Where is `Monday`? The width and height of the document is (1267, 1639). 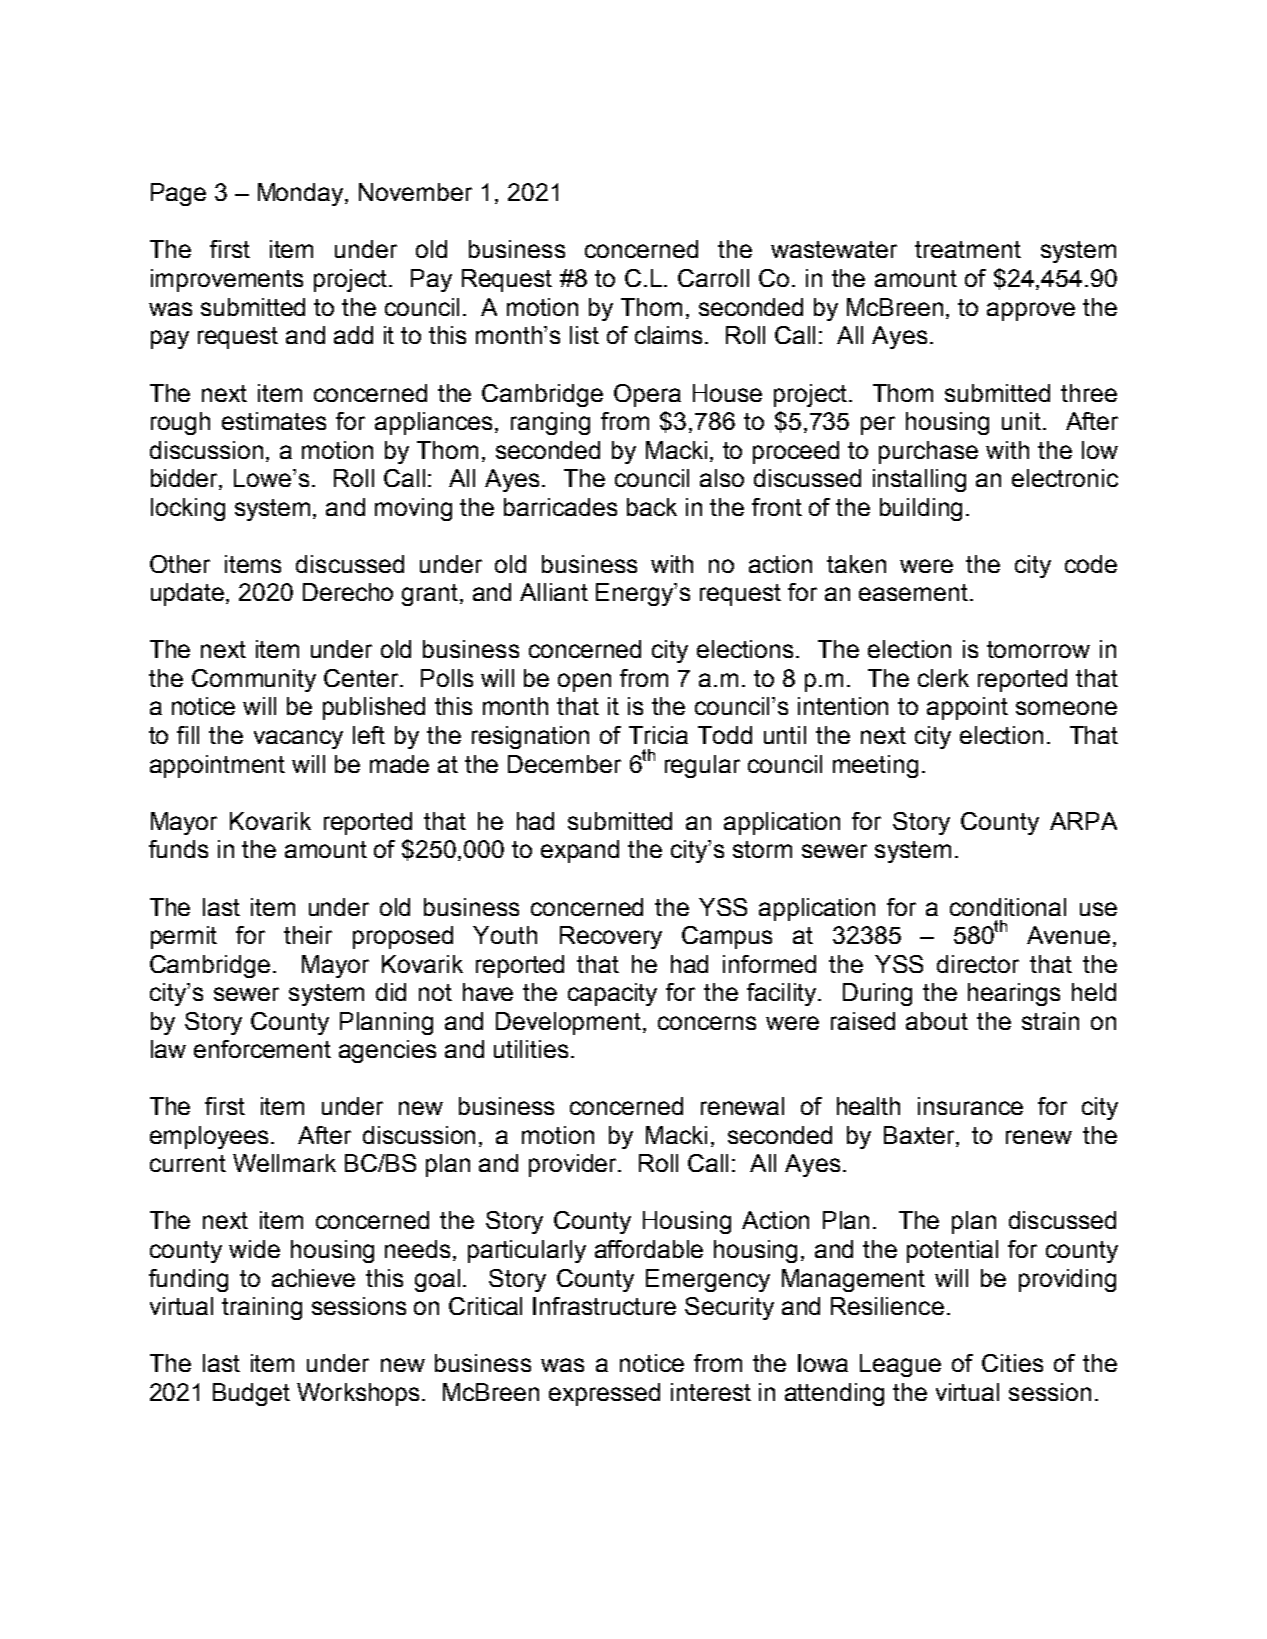 Monday is located at coordinates (302, 194).
